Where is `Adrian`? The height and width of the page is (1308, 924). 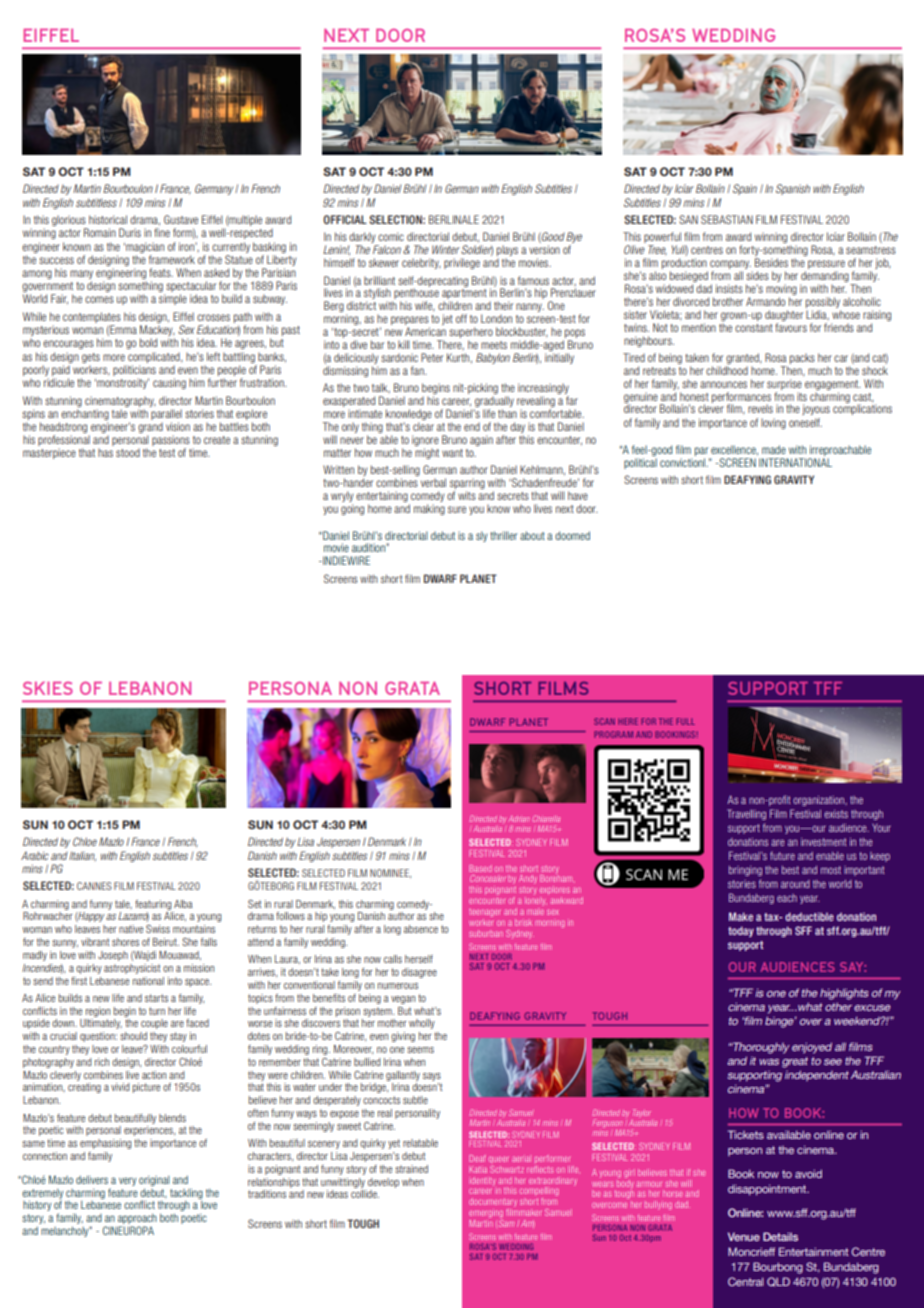
Adrian is located at coordinates (519, 819).
